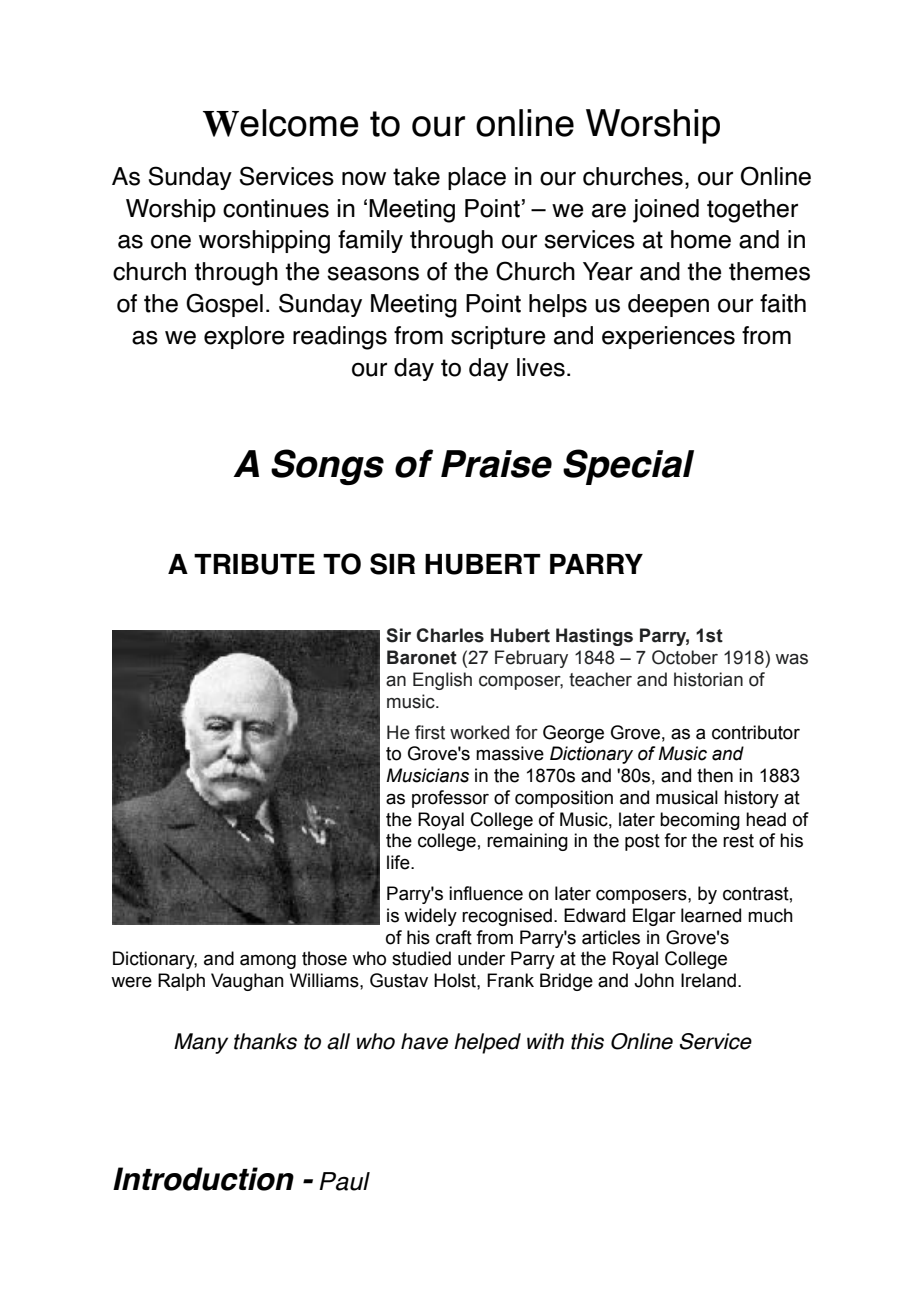 The width and height of the screenshot is (924, 1308). Describe the element at coordinates (281, 123) in the screenshot. I see `Welcome` at that location.
